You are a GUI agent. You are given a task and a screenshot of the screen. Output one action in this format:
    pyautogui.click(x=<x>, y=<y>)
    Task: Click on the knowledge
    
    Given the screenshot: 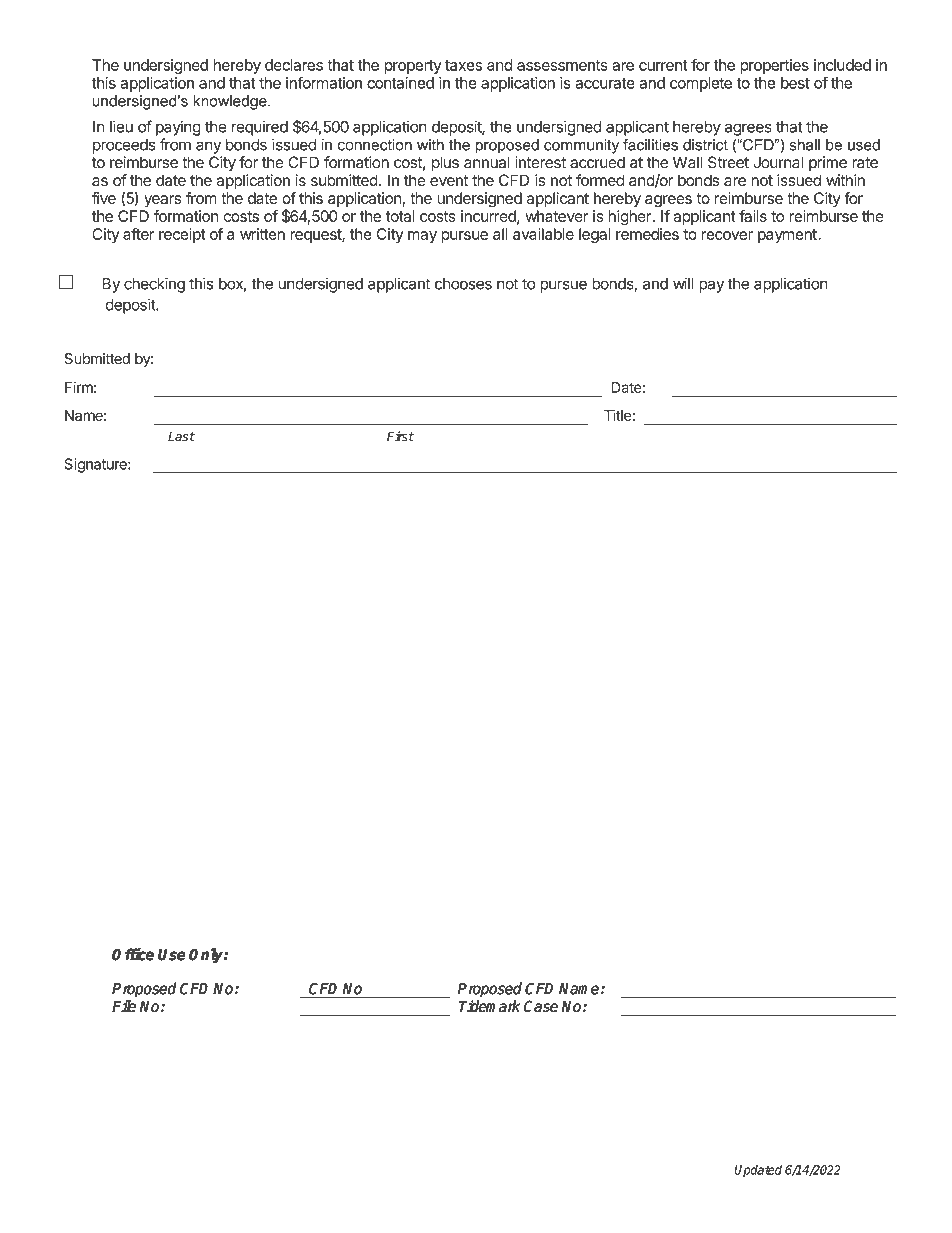 What is the action you would take?
    pyautogui.click(x=231, y=102)
